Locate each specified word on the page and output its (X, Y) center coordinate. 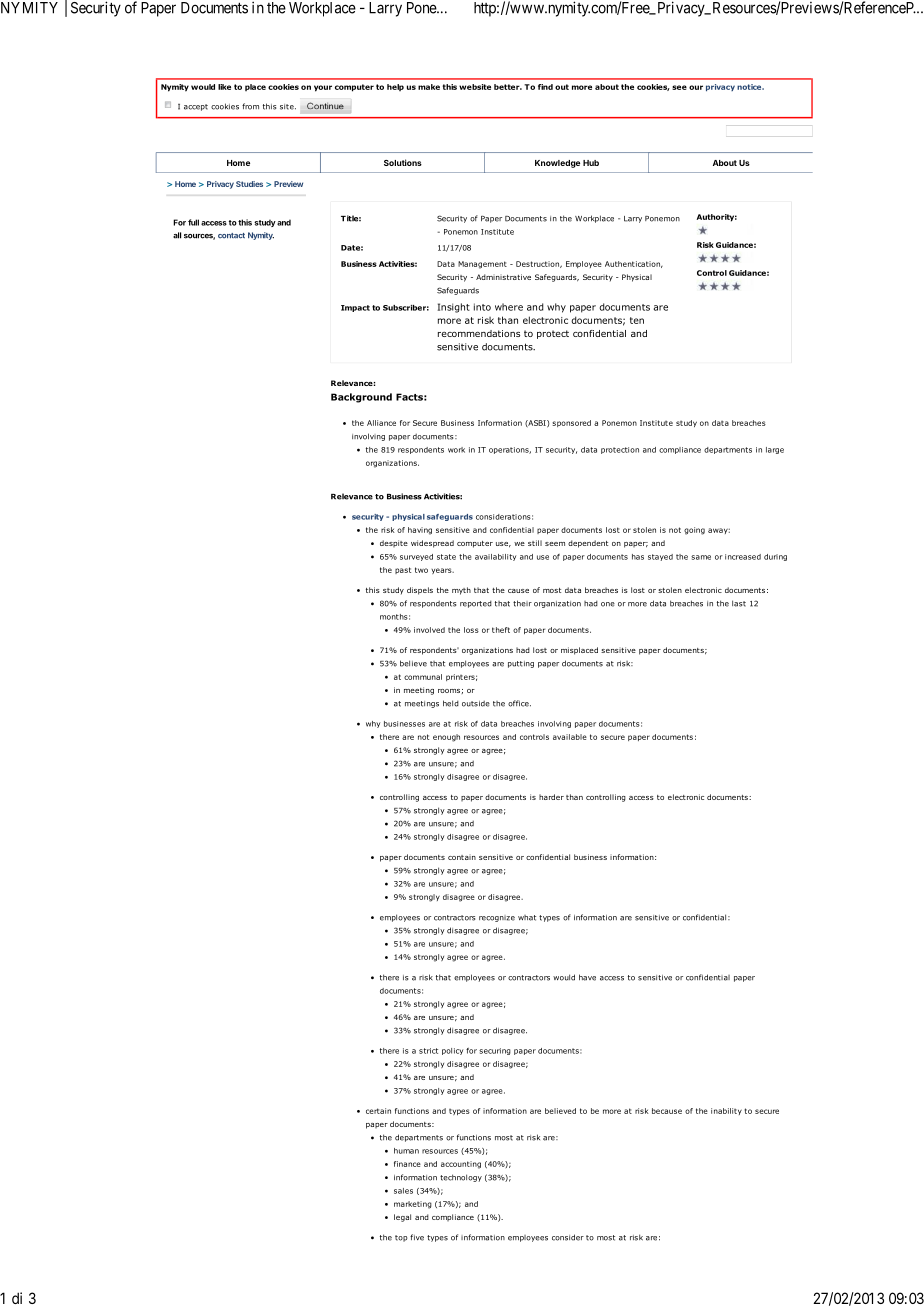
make (429, 87)
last (739, 603)
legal (402, 1218)
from (250, 106)
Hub (591, 163)
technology (461, 1178)
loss (471, 630)
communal (423, 677)
